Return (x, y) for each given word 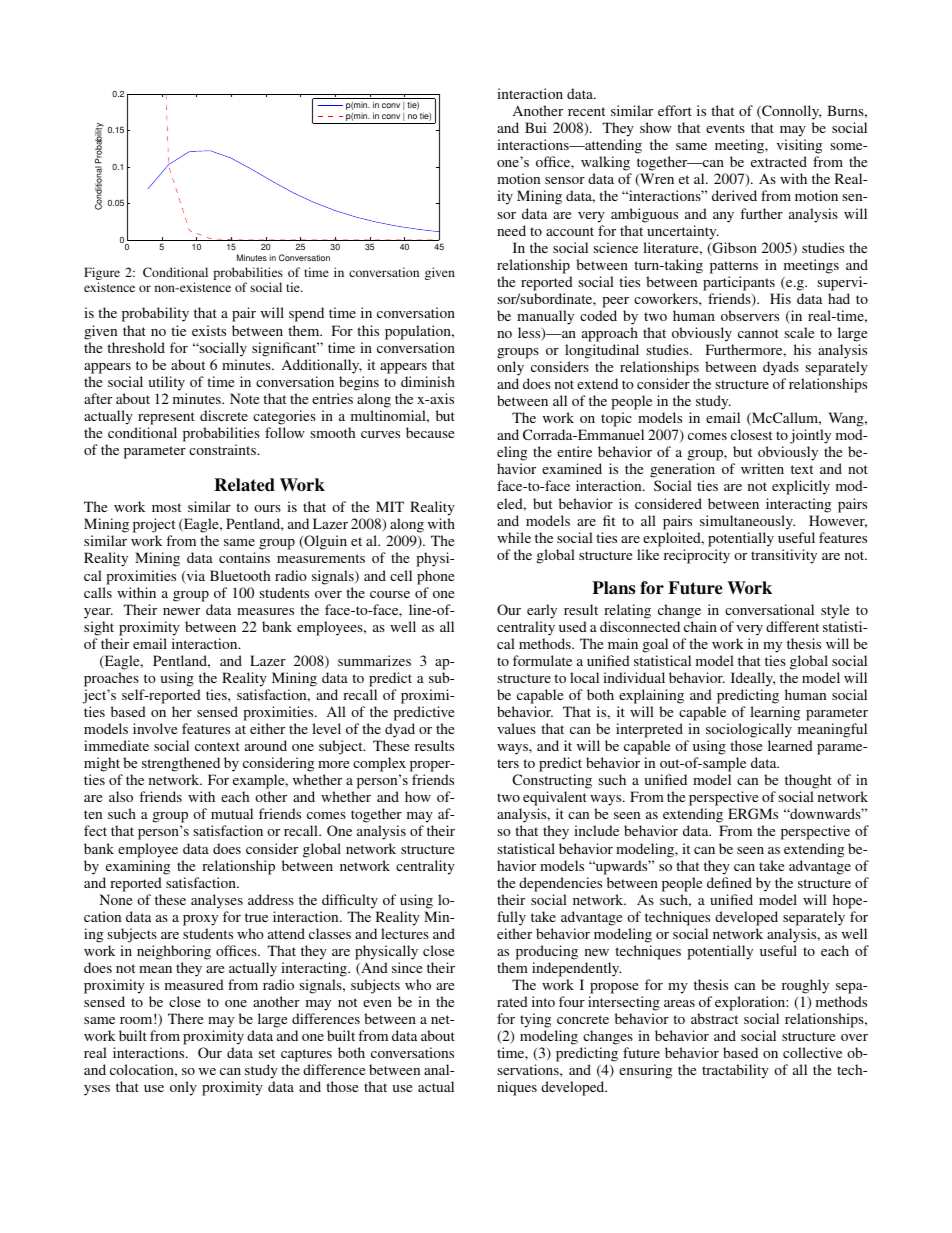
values (516, 728)
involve (155, 728)
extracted (779, 161)
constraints (223, 449)
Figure (102, 275)
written (762, 468)
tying (535, 1020)
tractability (735, 1071)
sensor (565, 180)
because (430, 432)
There (185, 1018)
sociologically (749, 730)
